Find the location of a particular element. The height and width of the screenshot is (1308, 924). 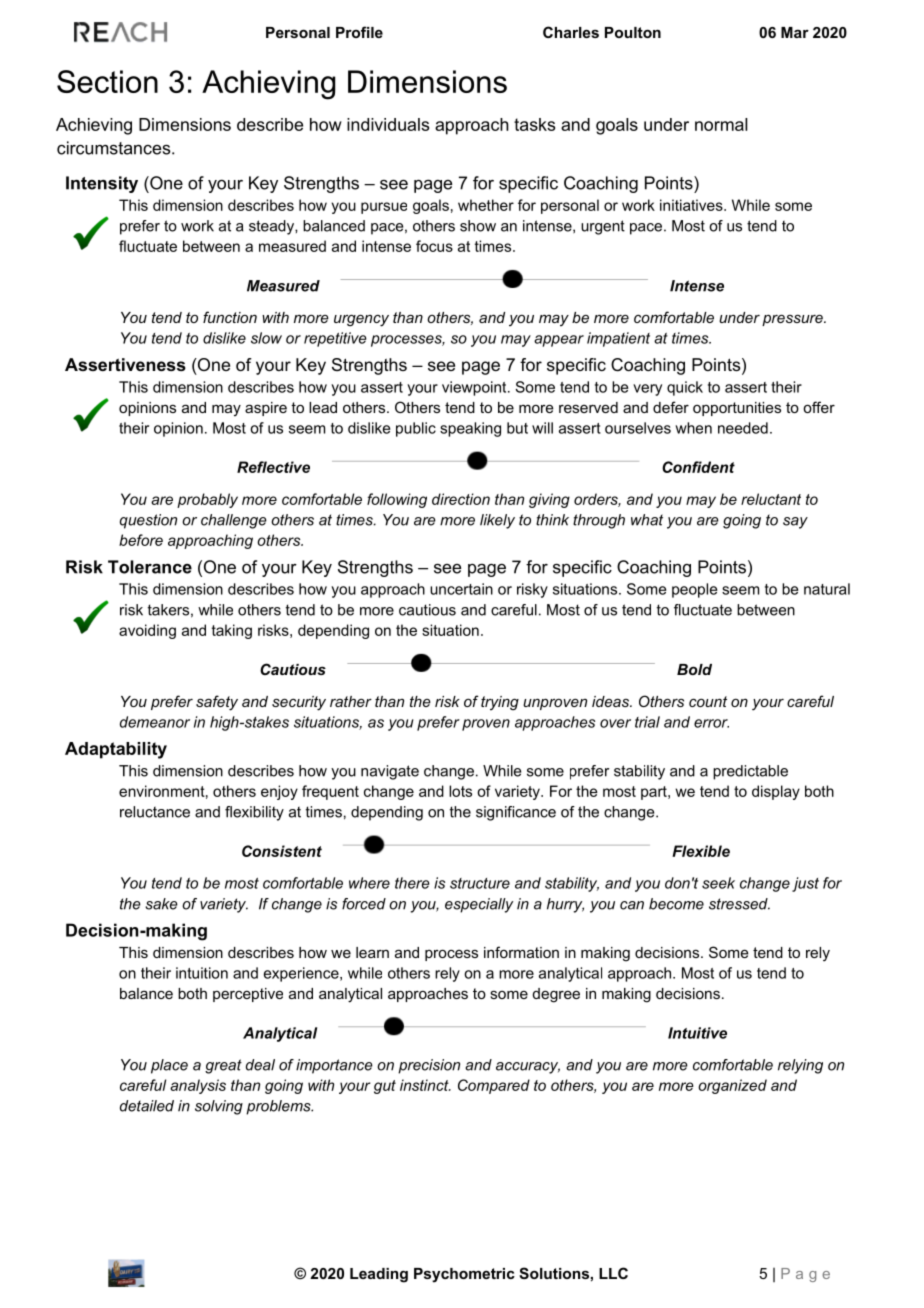

solving is located at coordinates (219, 1107).
